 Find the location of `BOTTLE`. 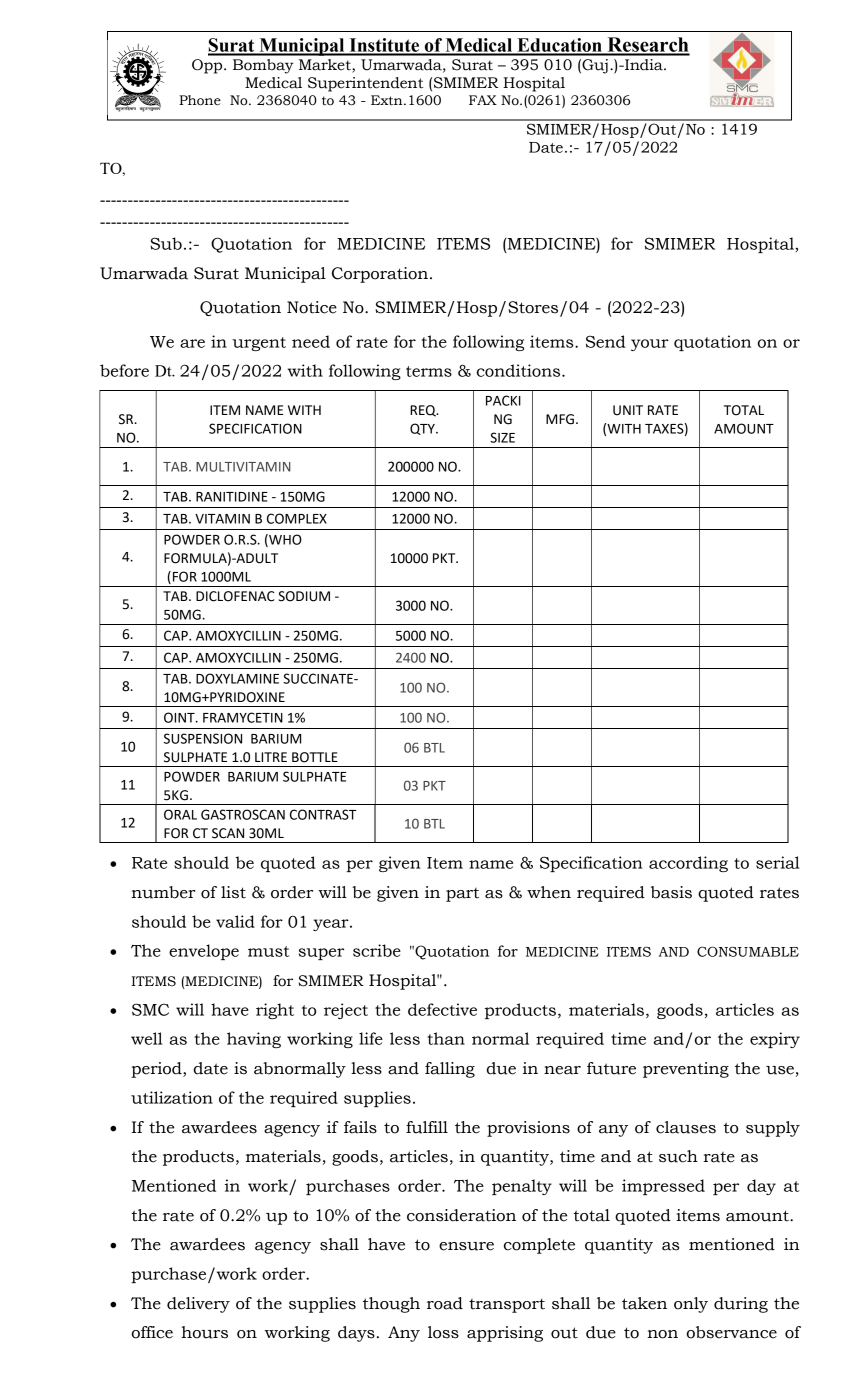

BOTTLE is located at coordinates (315, 757).
